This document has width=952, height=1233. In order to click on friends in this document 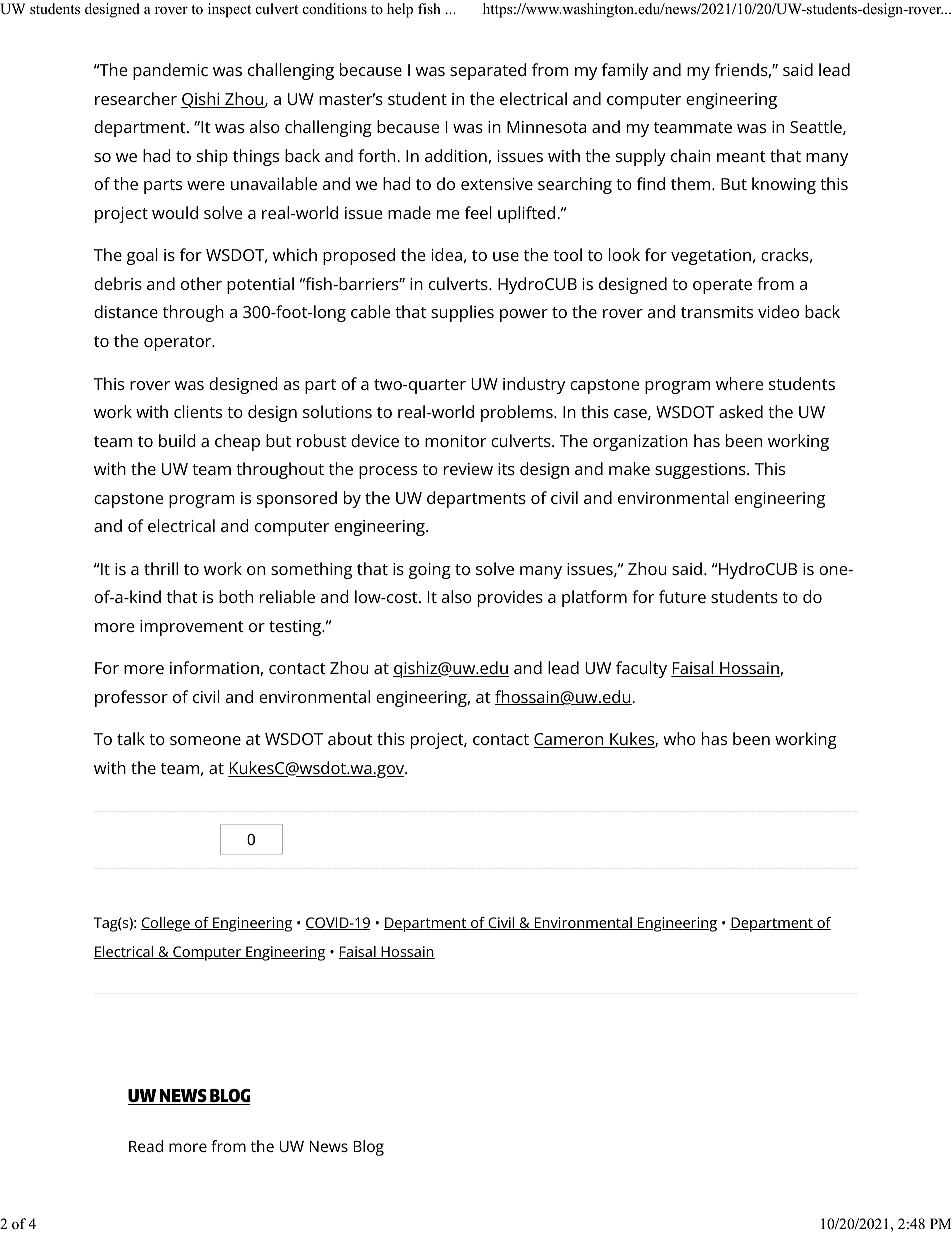, I will do `click(741, 69)`.
